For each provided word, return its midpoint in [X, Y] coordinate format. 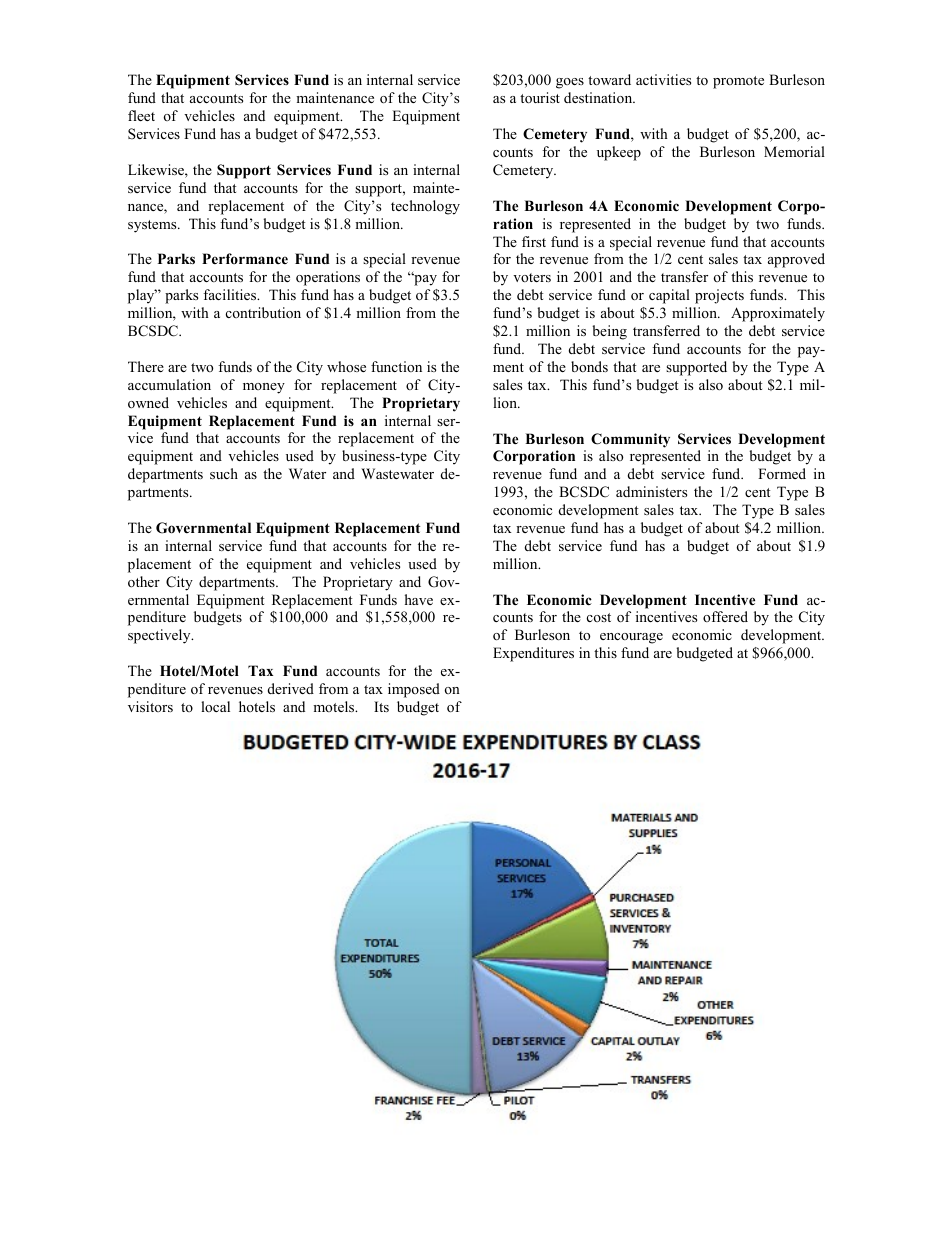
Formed [782, 473]
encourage [631, 638]
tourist [540, 97]
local [215, 706]
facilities [231, 294]
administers [651, 491]
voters [532, 277]
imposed [414, 690]
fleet [141, 115]
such [224, 473]
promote [738, 82]
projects [719, 296]
